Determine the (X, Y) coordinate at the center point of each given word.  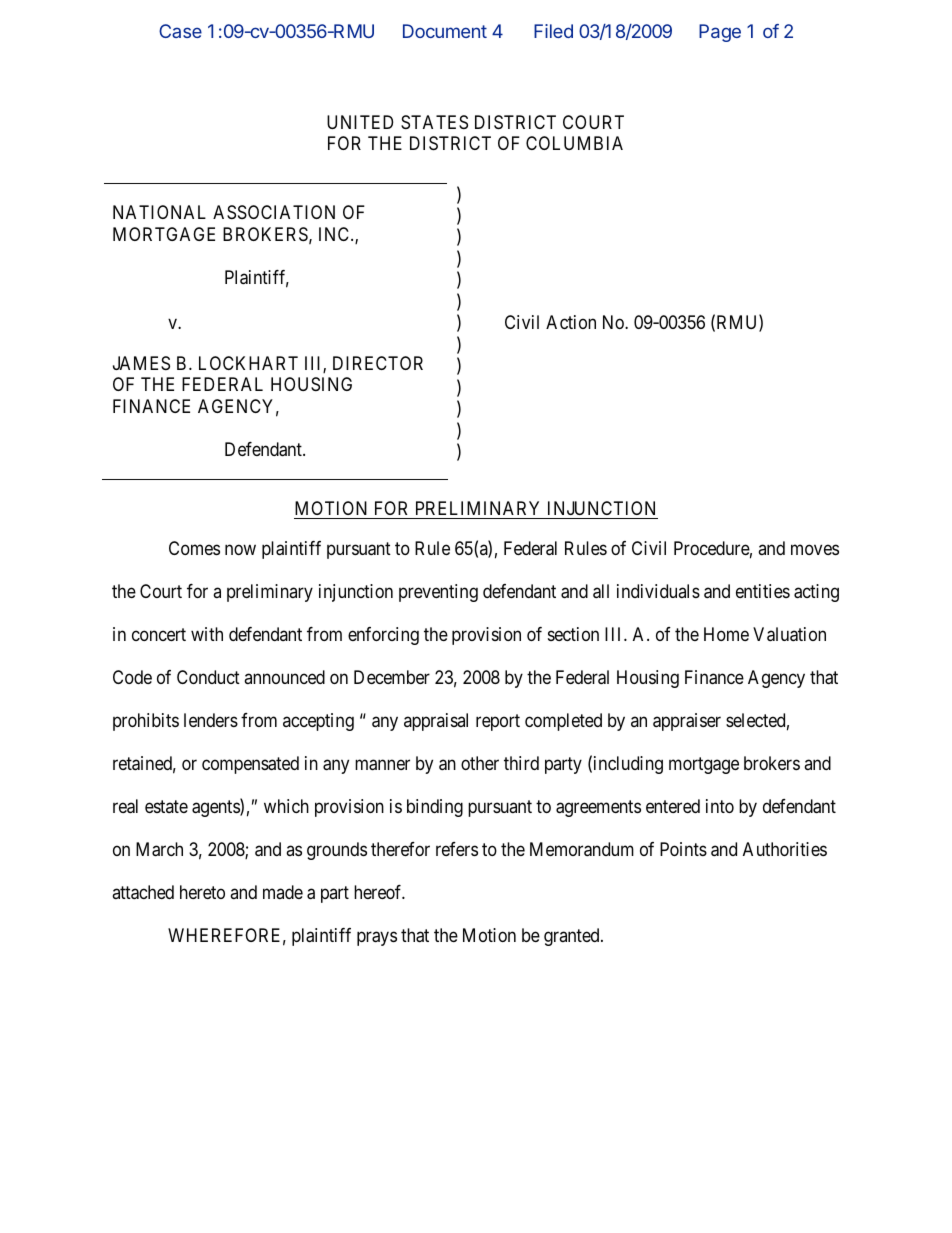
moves (815, 550)
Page (720, 33)
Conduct (208, 677)
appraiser (687, 722)
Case (180, 31)
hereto (202, 892)
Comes (194, 548)
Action (571, 322)
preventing (438, 593)
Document (445, 31)
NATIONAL (159, 212)
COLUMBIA (574, 143)
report (498, 722)
